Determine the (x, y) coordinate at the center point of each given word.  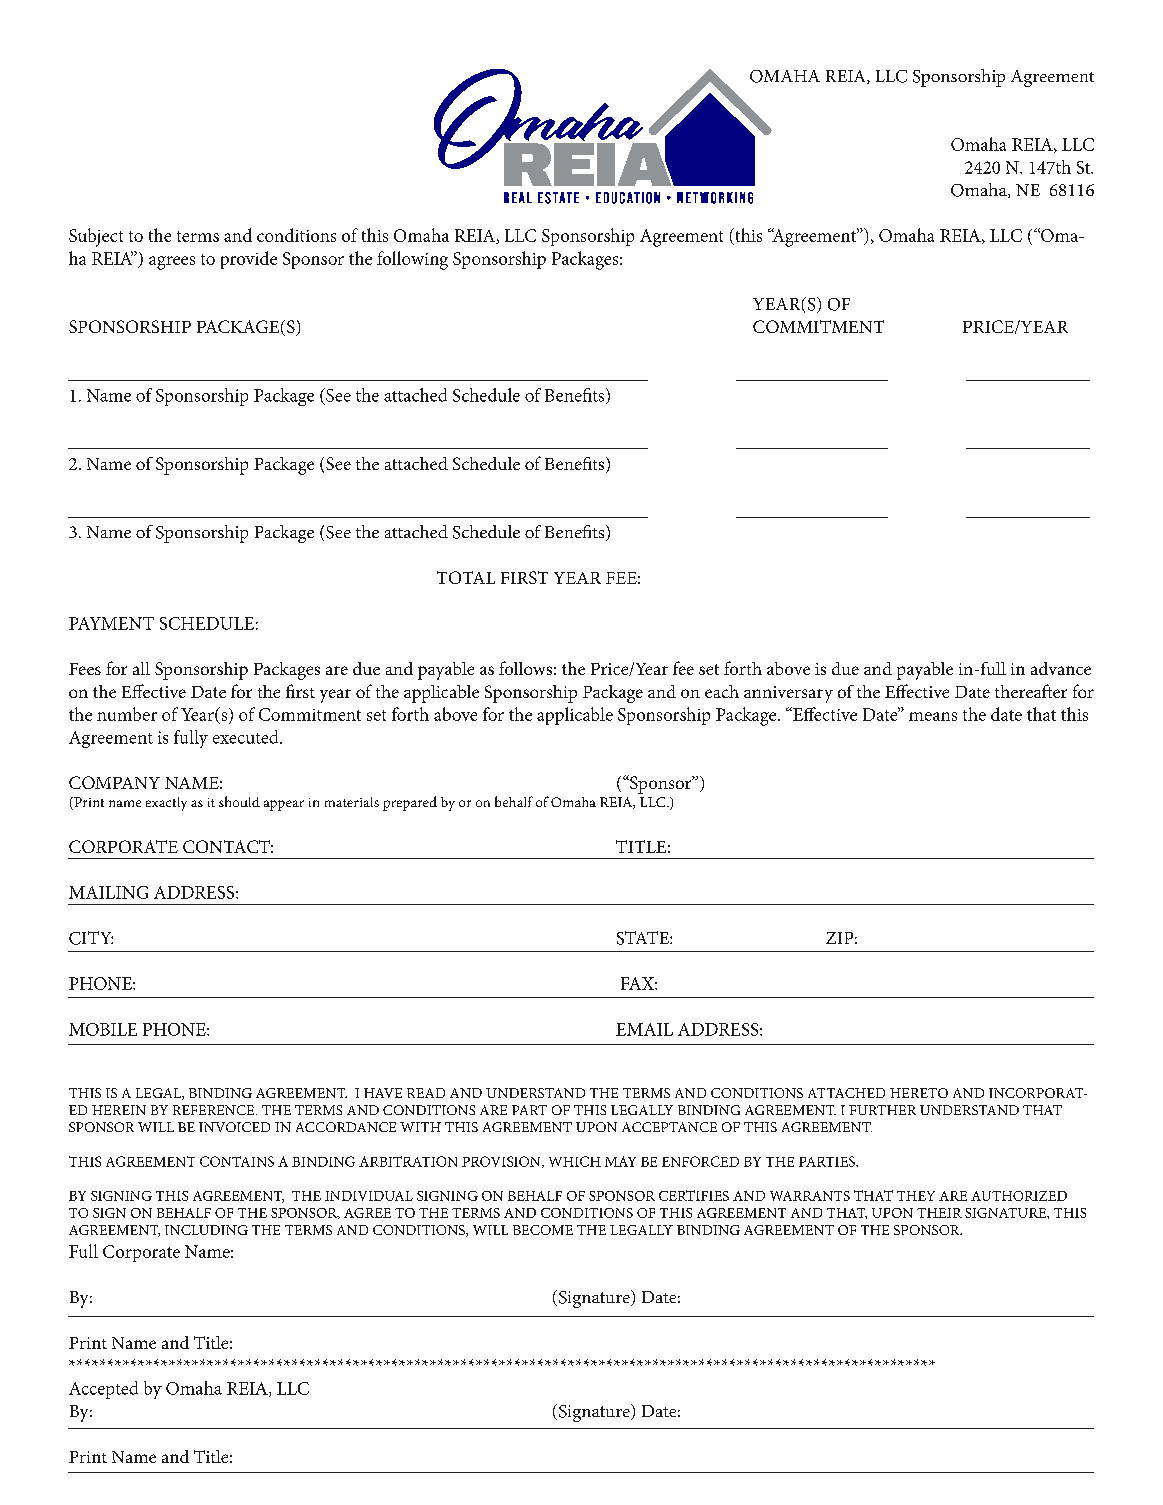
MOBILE (103, 1029)
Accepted (103, 1390)
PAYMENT (111, 623)
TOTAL (466, 577)
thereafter (1031, 691)
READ (426, 1093)
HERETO (919, 1093)
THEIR (939, 1213)
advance (1061, 668)
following (412, 260)
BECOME (543, 1230)
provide (249, 260)
